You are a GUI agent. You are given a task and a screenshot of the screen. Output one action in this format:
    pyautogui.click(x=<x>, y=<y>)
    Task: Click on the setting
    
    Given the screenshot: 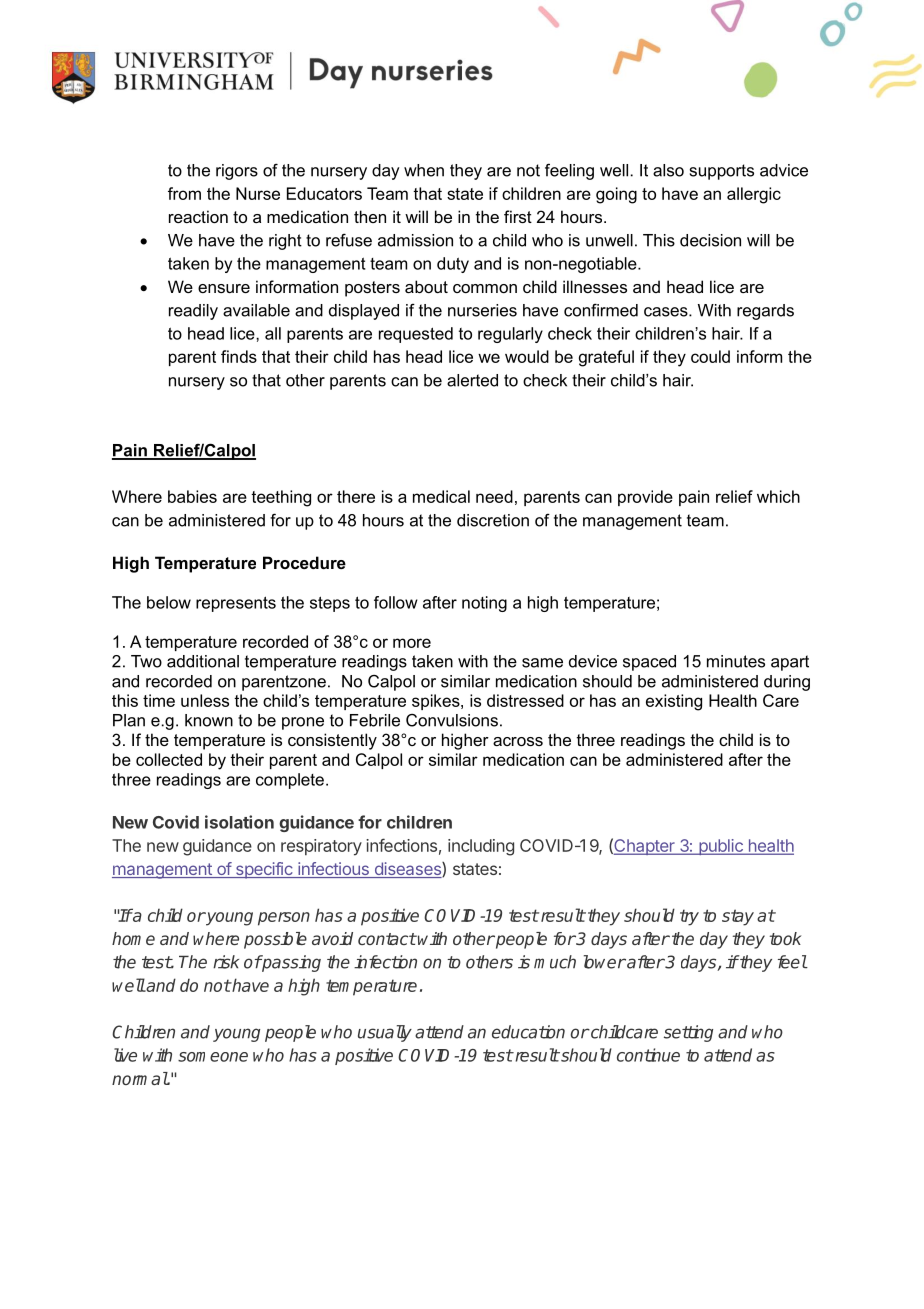 What is the action you would take?
    pyautogui.click(x=688, y=1033)
